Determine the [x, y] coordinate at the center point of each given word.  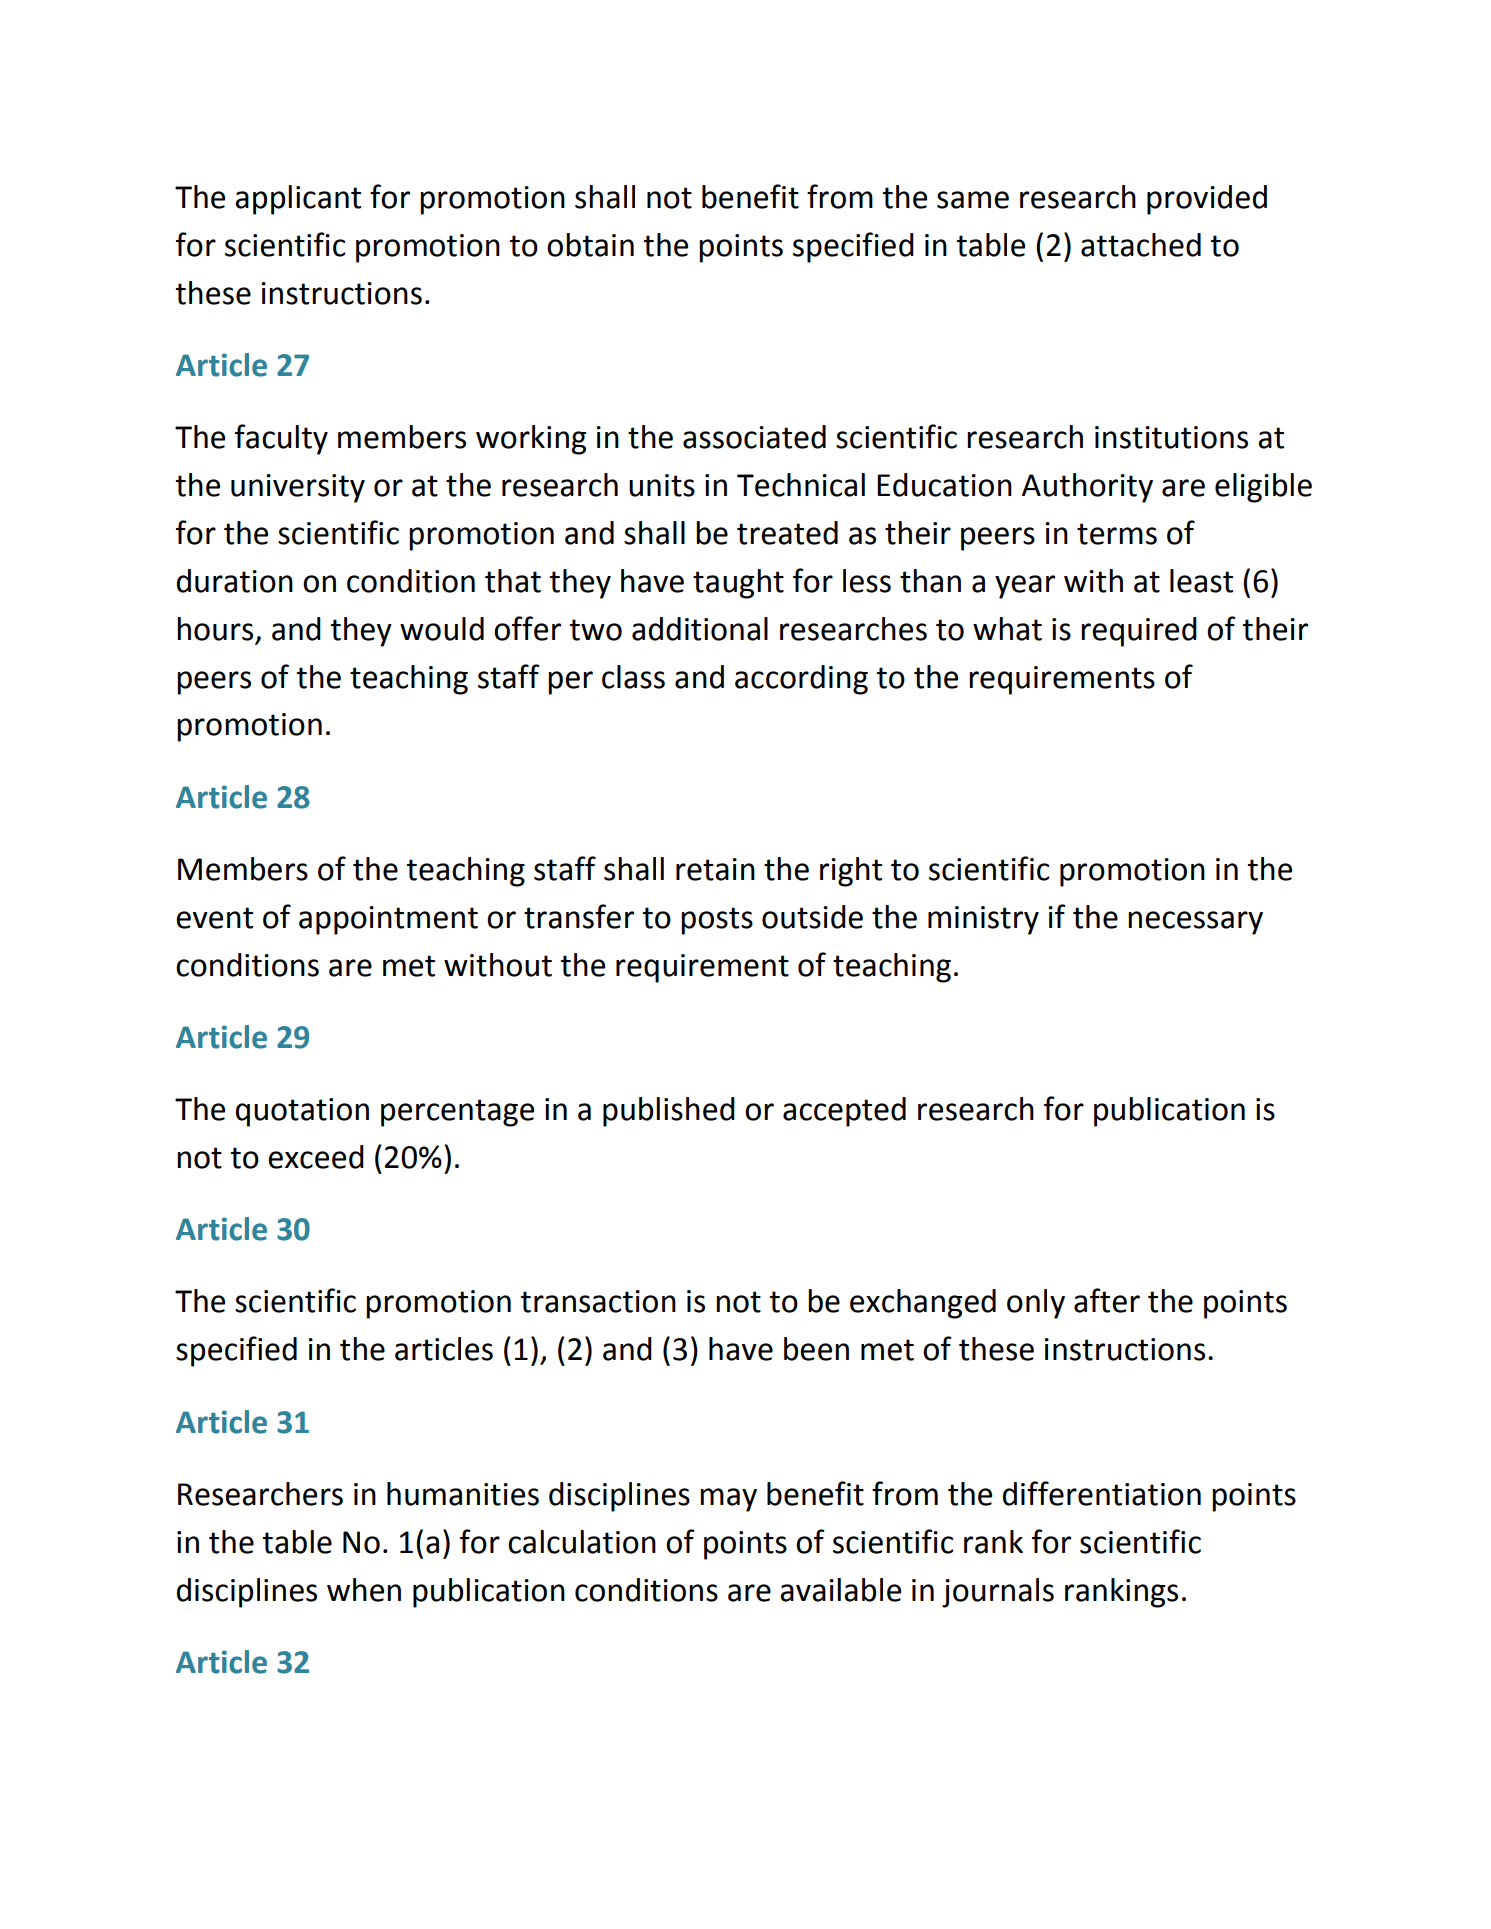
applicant [298, 200]
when [364, 1590]
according [801, 680]
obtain [590, 245]
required [1139, 632]
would [442, 629]
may [728, 1500]
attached [1141, 245]
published [669, 1112]
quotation [302, 1112]
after [1107, 1300]
